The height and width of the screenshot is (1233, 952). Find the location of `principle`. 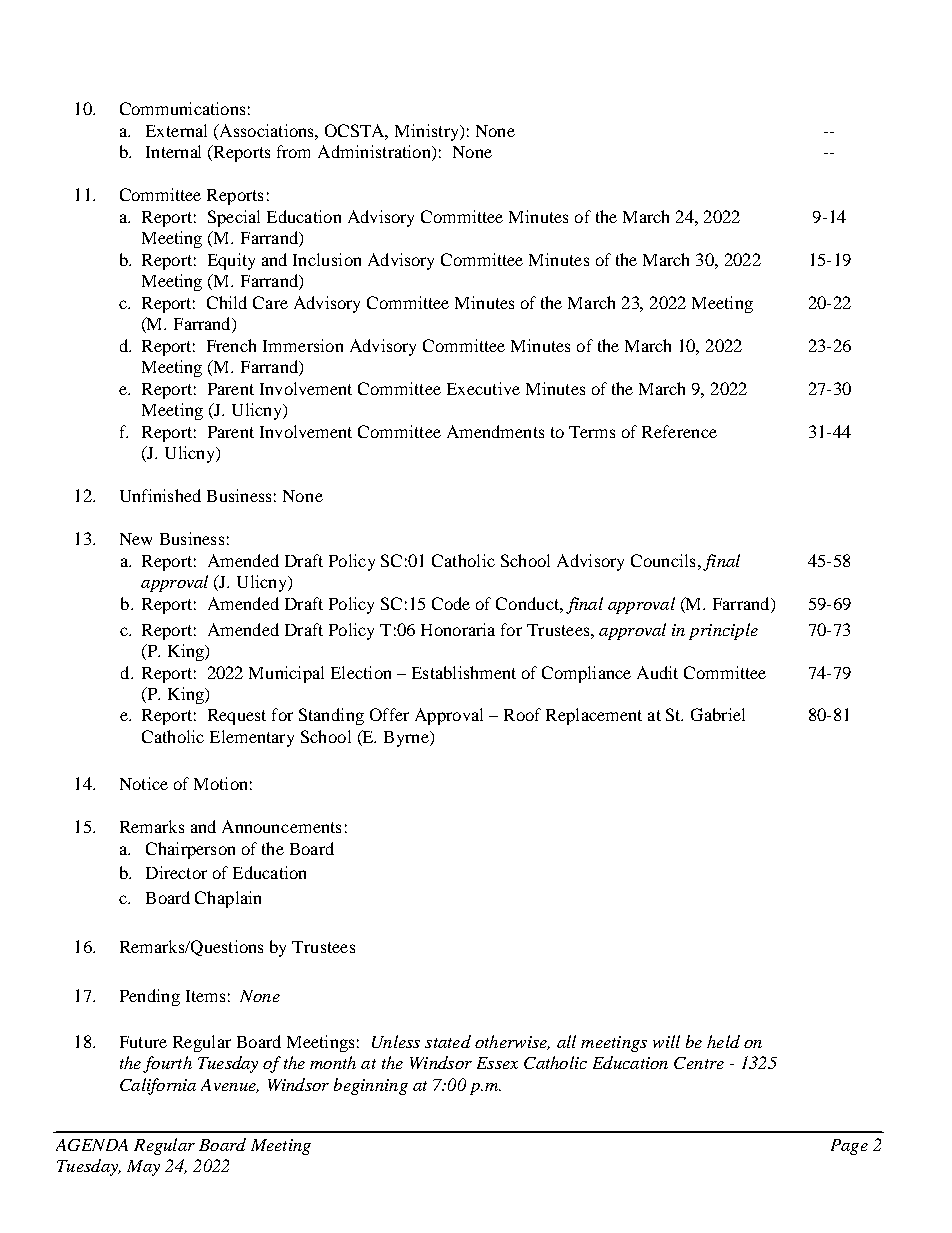

principle is located at coordinates (723, 631).
